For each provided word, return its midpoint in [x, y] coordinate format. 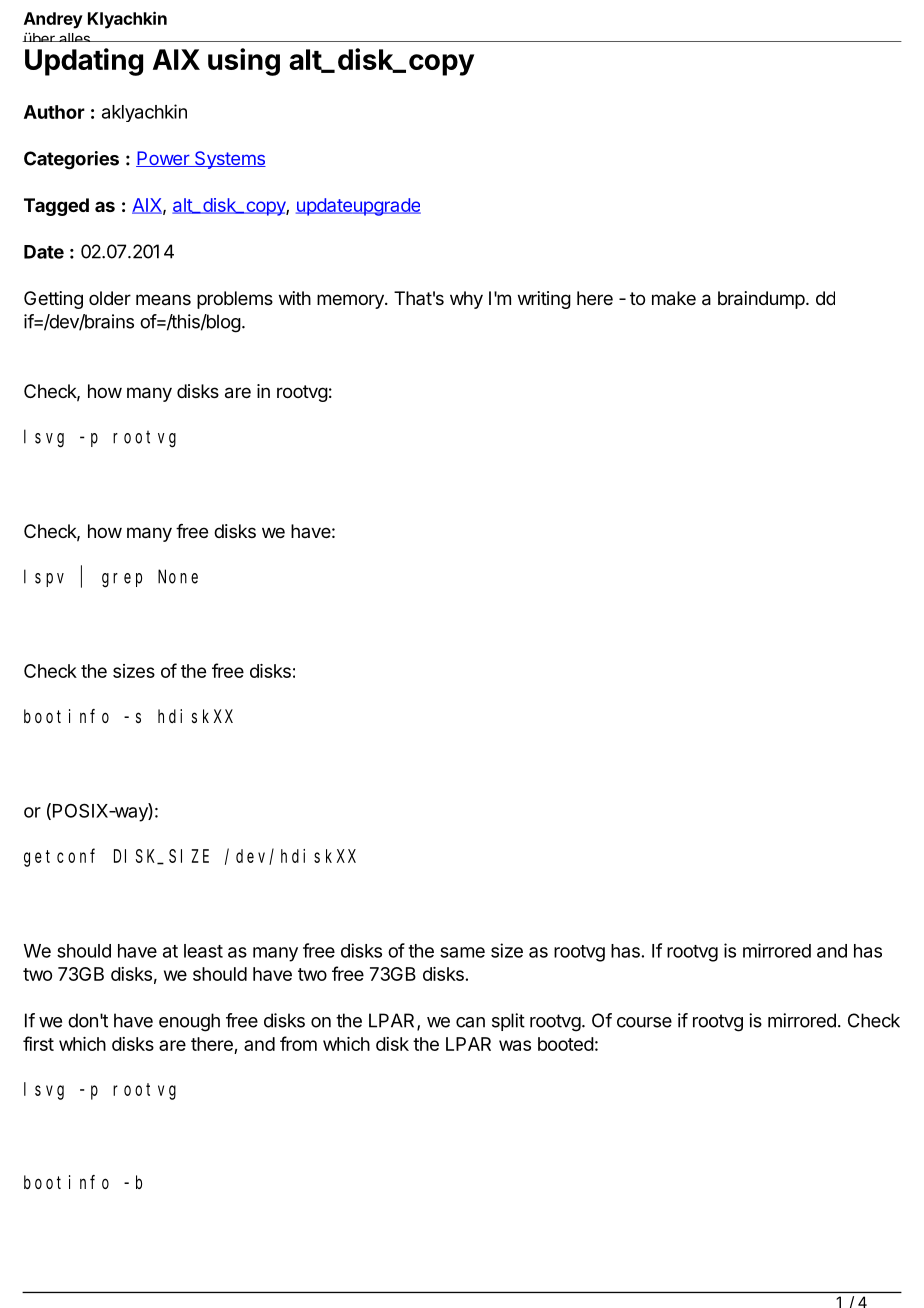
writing [544, 300]
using [244, 62]
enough [189, 1022]
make [674, 298]
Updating [84, 62]
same [462, 952]
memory [351, 301]
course [644, 1022]
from [298, 1043]
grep [122, 580]
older [110, 298]
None [178, 577]
